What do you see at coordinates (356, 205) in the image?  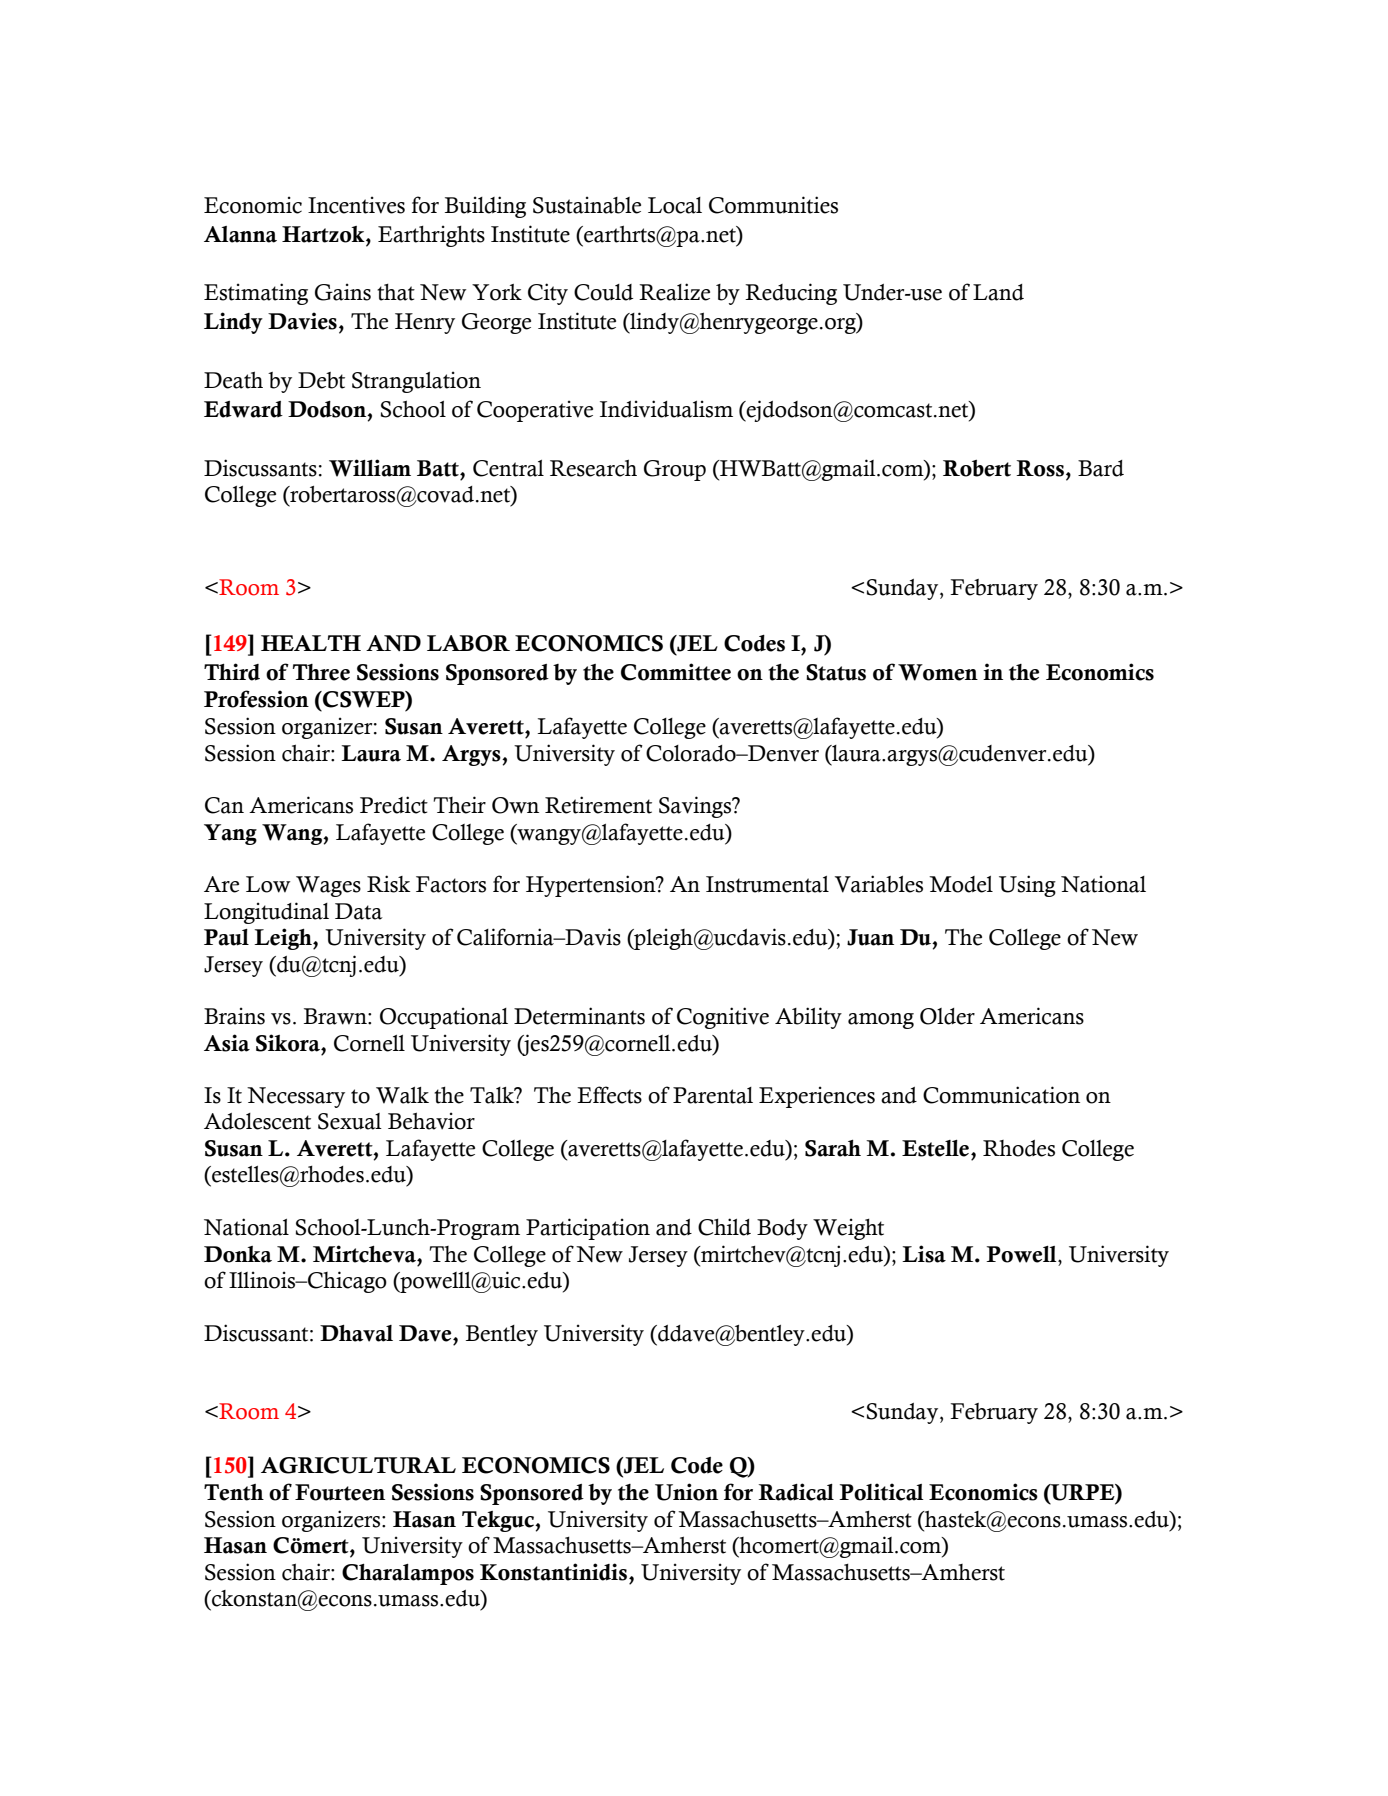 I see `Incentives` at bounding box center [356, 205].
